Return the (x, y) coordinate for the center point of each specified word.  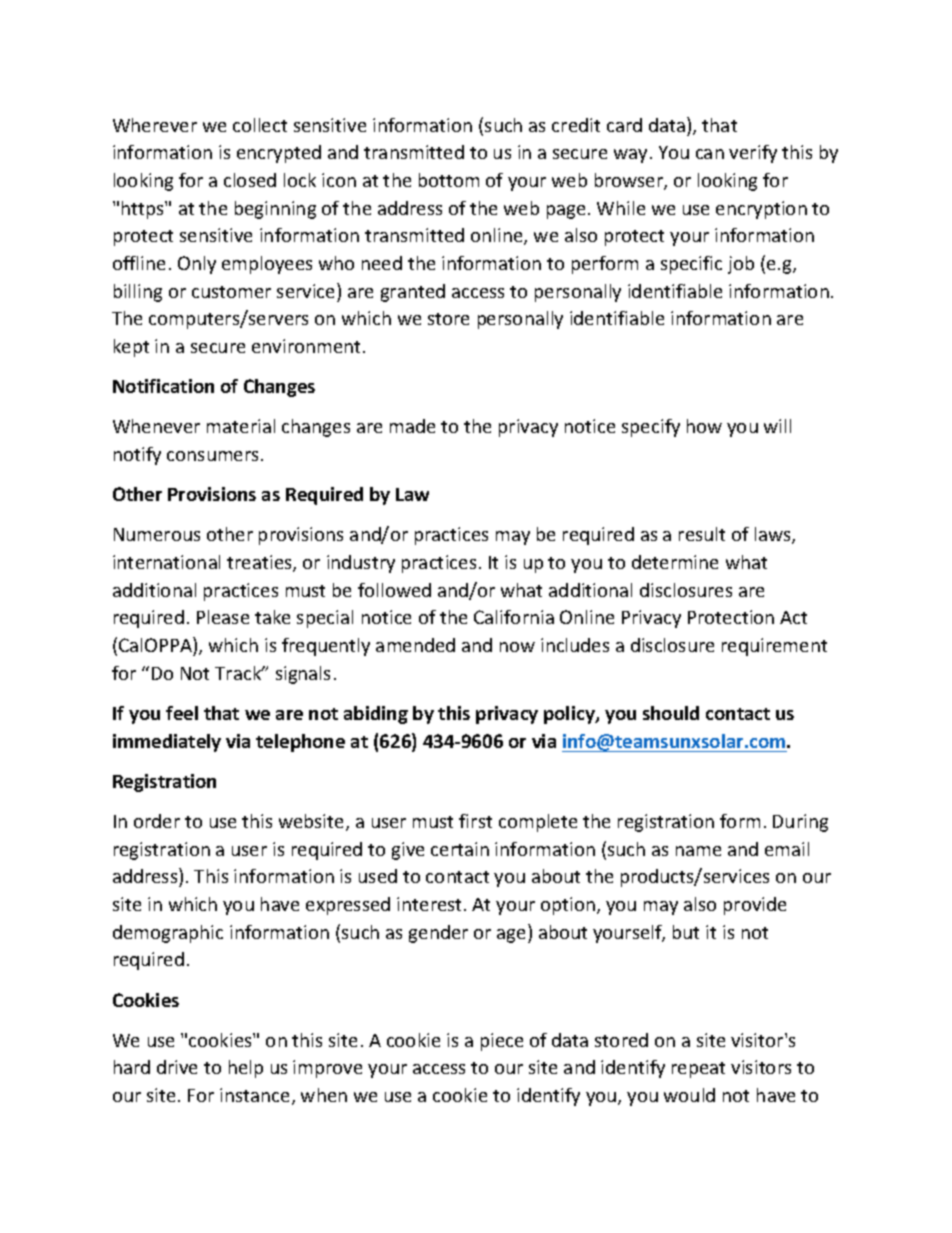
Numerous (157, 534)
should (671, 713)
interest (431, 904)
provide (755, 906)
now (517, 647)
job (741, 265)
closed (250, 180)
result (702, 534)
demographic (168, 934)
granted (413, 293)
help (246, 1069)
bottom (449, 180)
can (710, 154)
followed (394, 590)
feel (182, 713)
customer (231, 292)
